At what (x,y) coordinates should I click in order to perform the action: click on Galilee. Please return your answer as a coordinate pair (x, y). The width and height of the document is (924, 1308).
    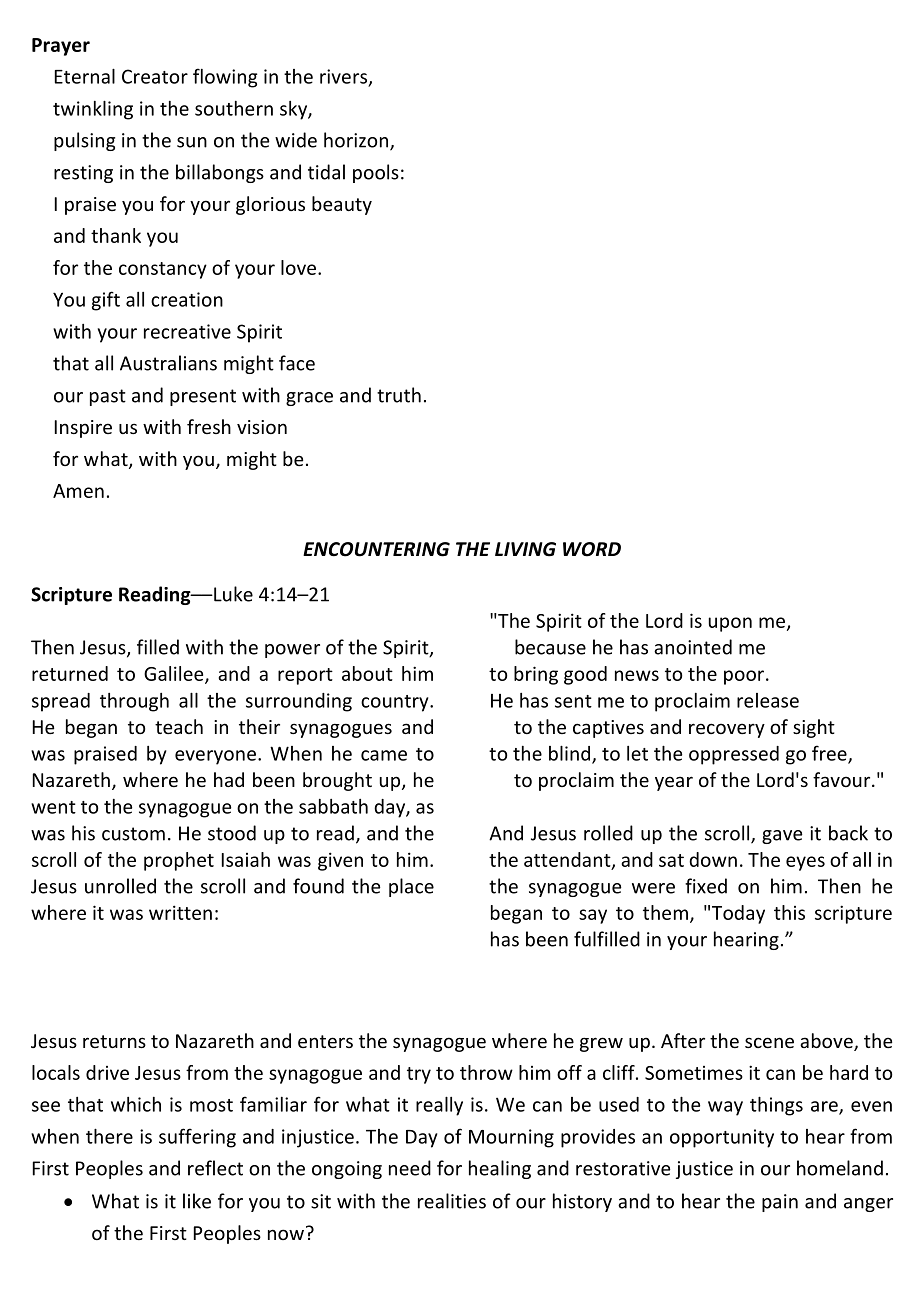
    Looking at the image, I should click on (175, 674).
